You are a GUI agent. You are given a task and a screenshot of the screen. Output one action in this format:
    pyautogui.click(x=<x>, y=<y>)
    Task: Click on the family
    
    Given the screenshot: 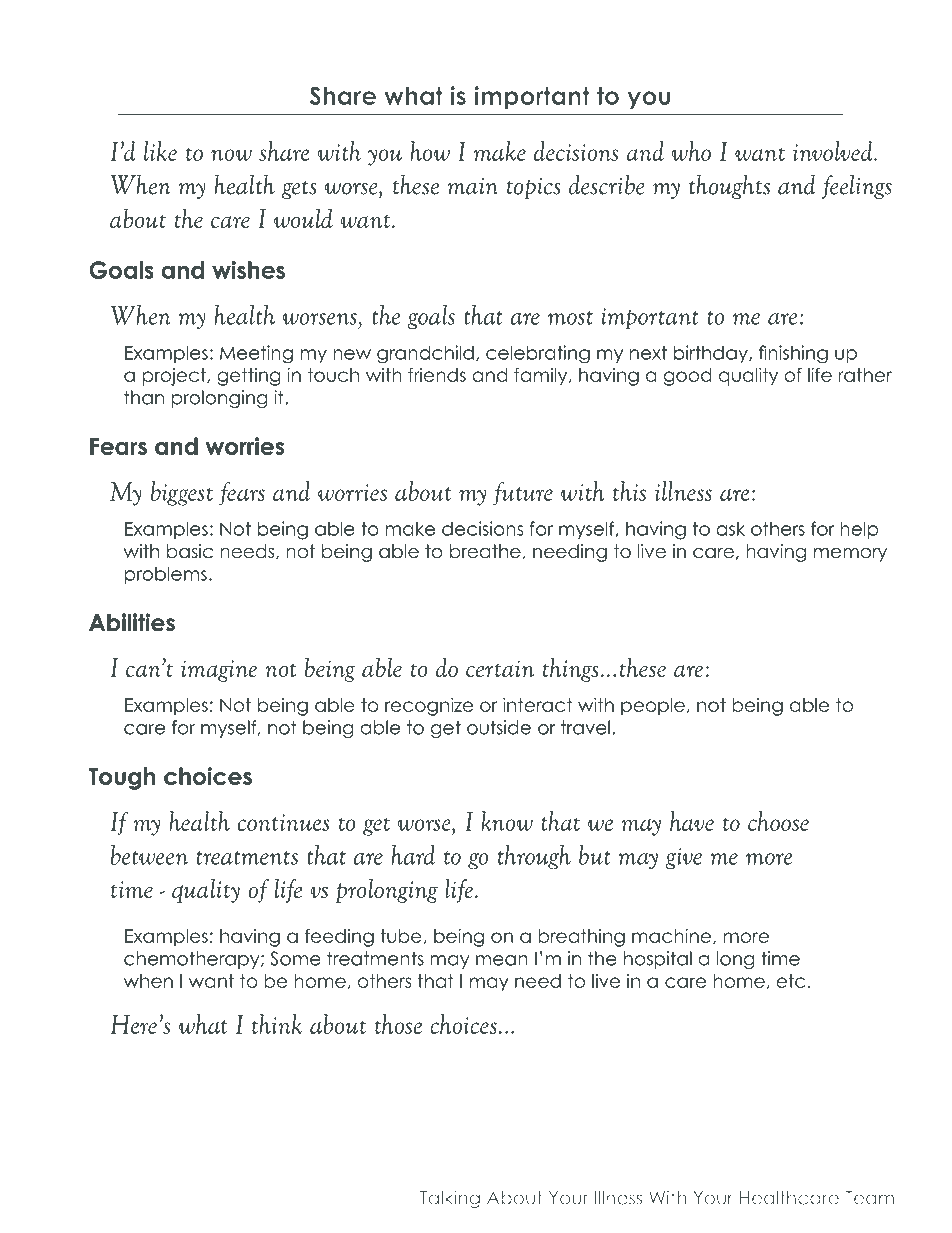 What is the action you would take?
    pyautogui.click(x=542, y=376)
